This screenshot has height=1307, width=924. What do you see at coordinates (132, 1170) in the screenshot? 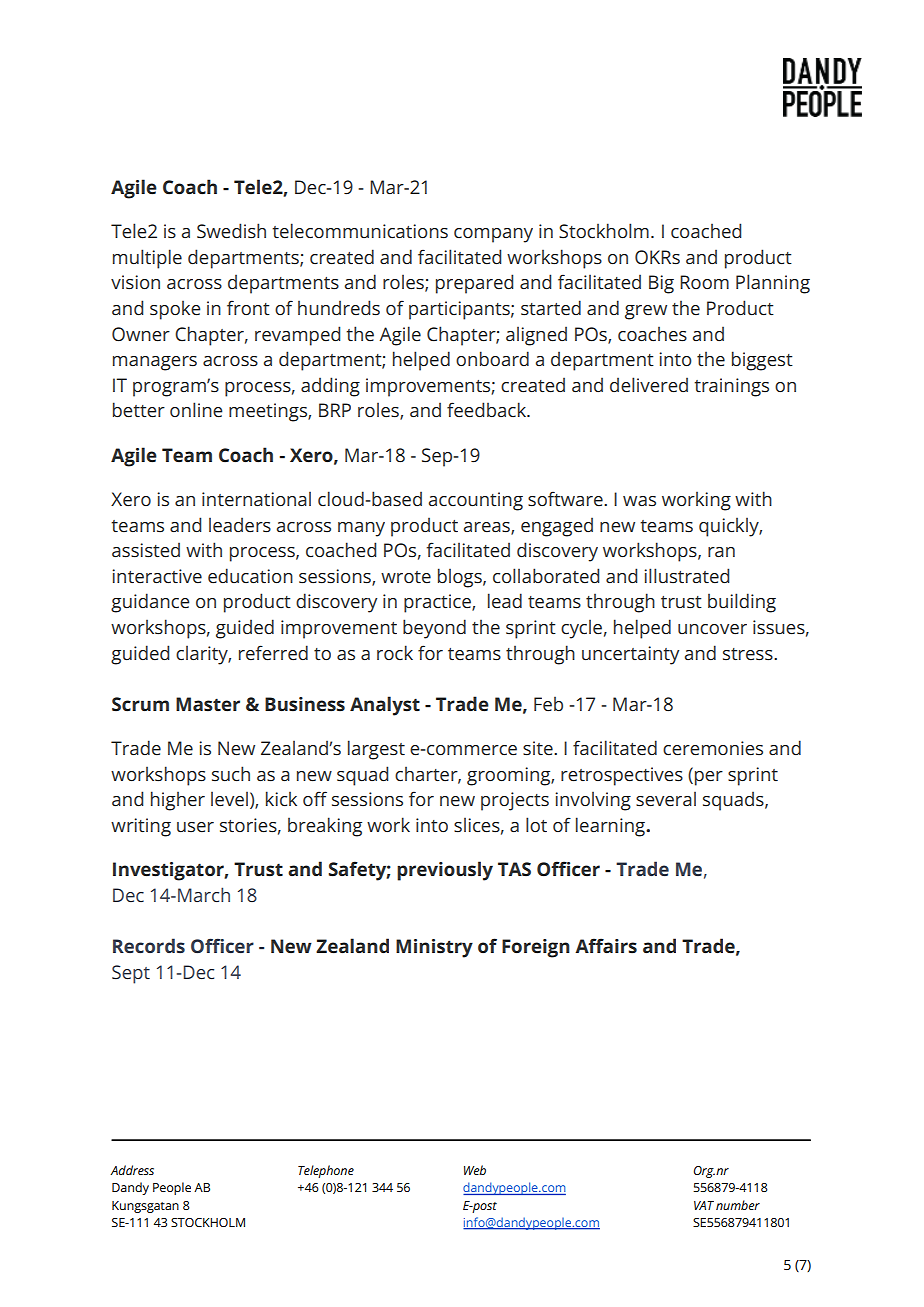
I see `Address` at bounding box center [132, 1170].
